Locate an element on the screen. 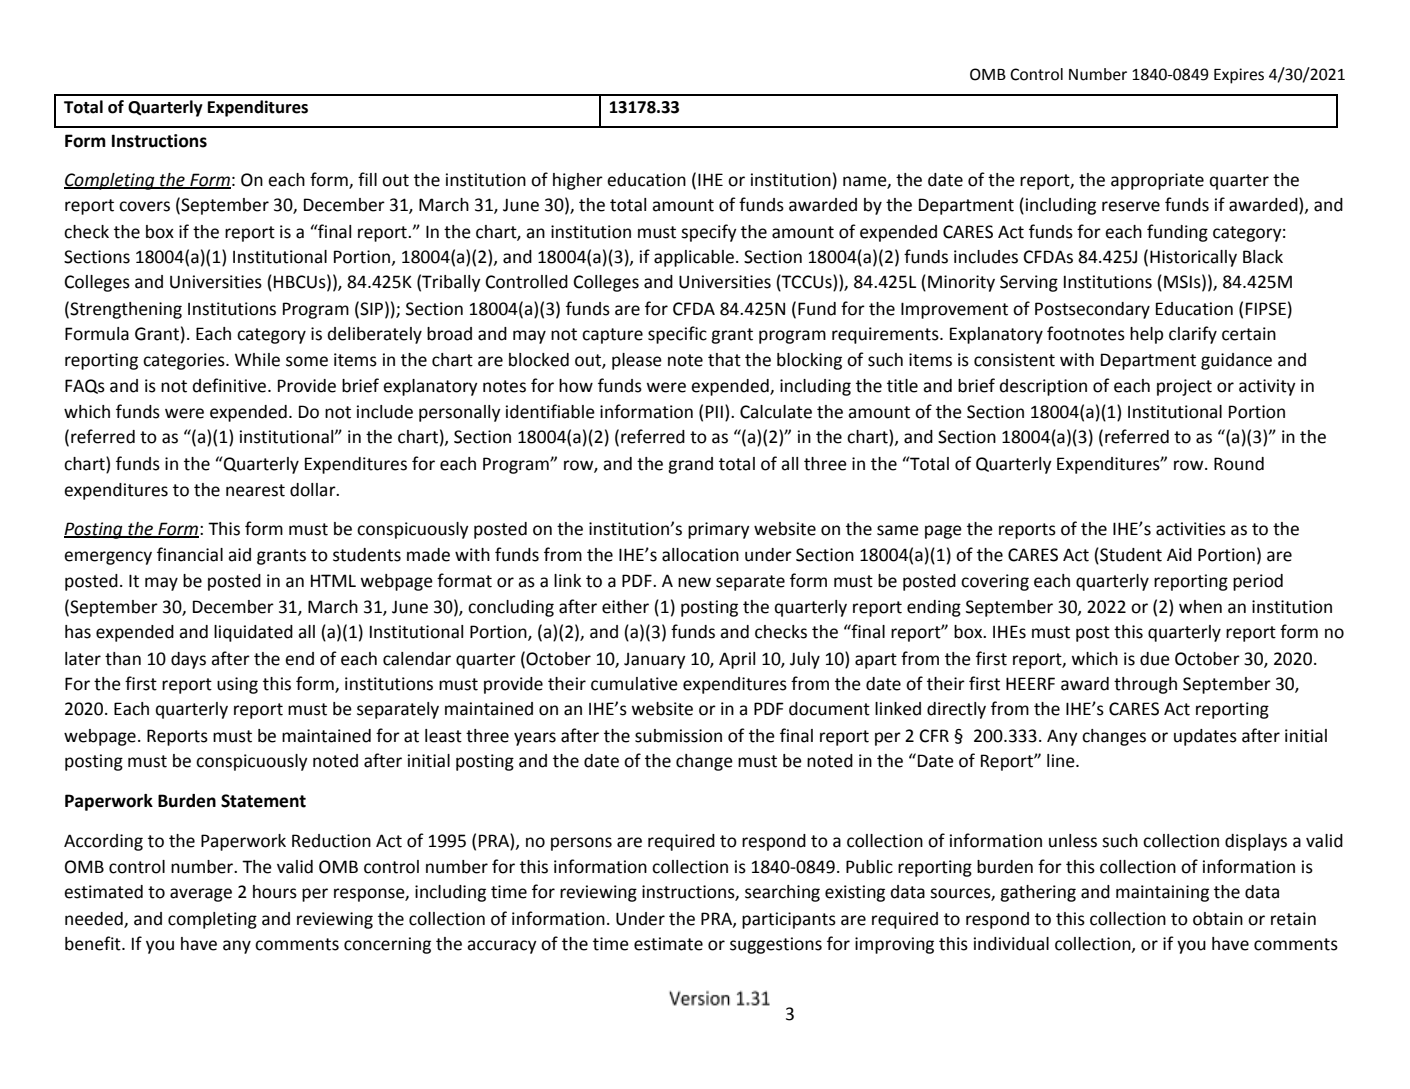 The width and height of the screenshot is (1410, 1089). through is located at coordinates (1145, 685).
